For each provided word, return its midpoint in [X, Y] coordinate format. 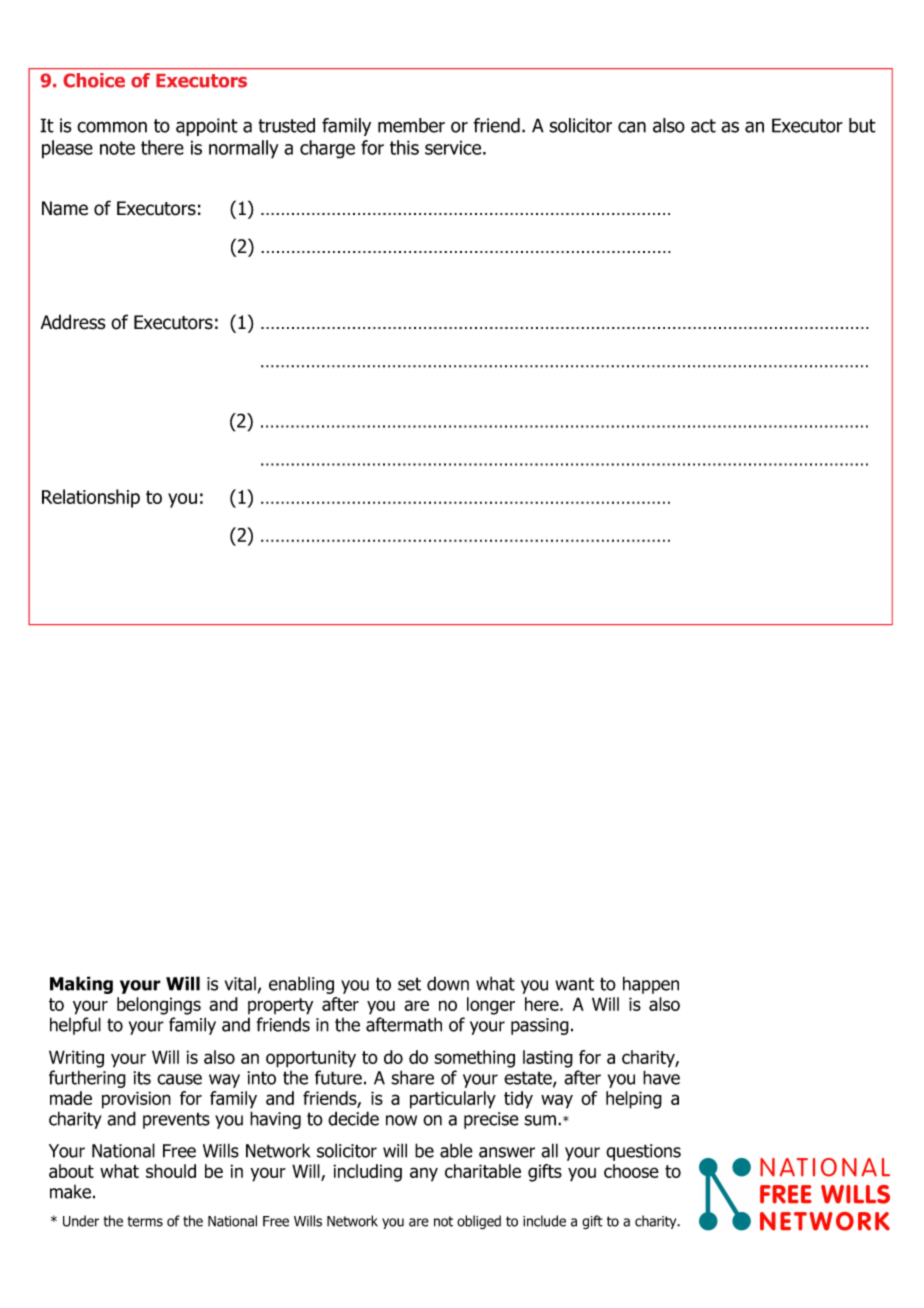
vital [240, 984]
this [404, 147]
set [409, 984]
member [411, 125]
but [862, 125]
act [703, 126]
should [171, 1171]
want [574, 984]
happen [651, 985]
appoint [207, 127]
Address [73, 322]
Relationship [91, 498]
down [448, 983]
